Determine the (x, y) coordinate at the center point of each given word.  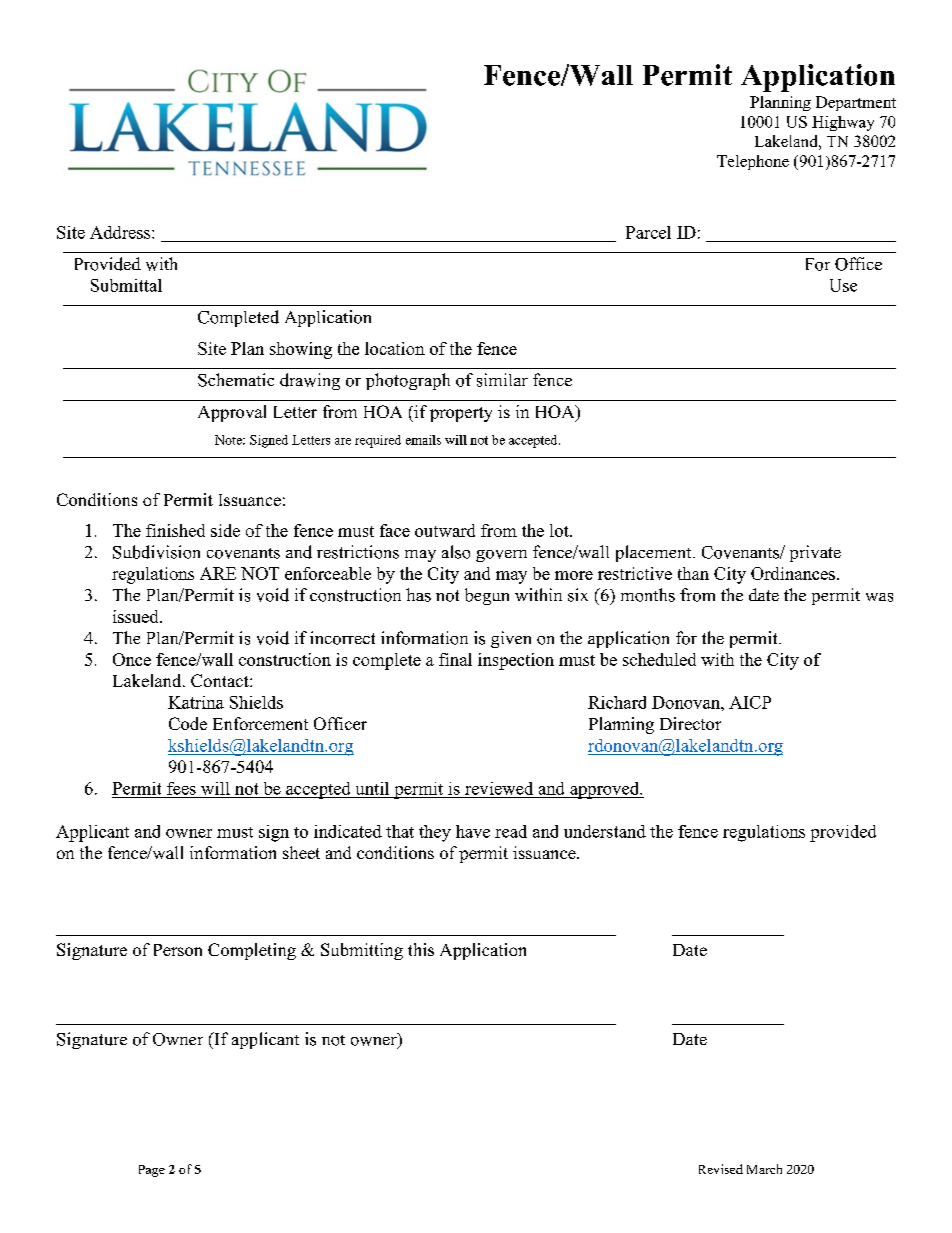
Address (121, 232)
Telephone (753, 162)
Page (152, 1171)
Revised (721, 1169)
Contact (221, 680)
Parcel (648, 232)
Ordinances (793, 573)
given (511, 639)
